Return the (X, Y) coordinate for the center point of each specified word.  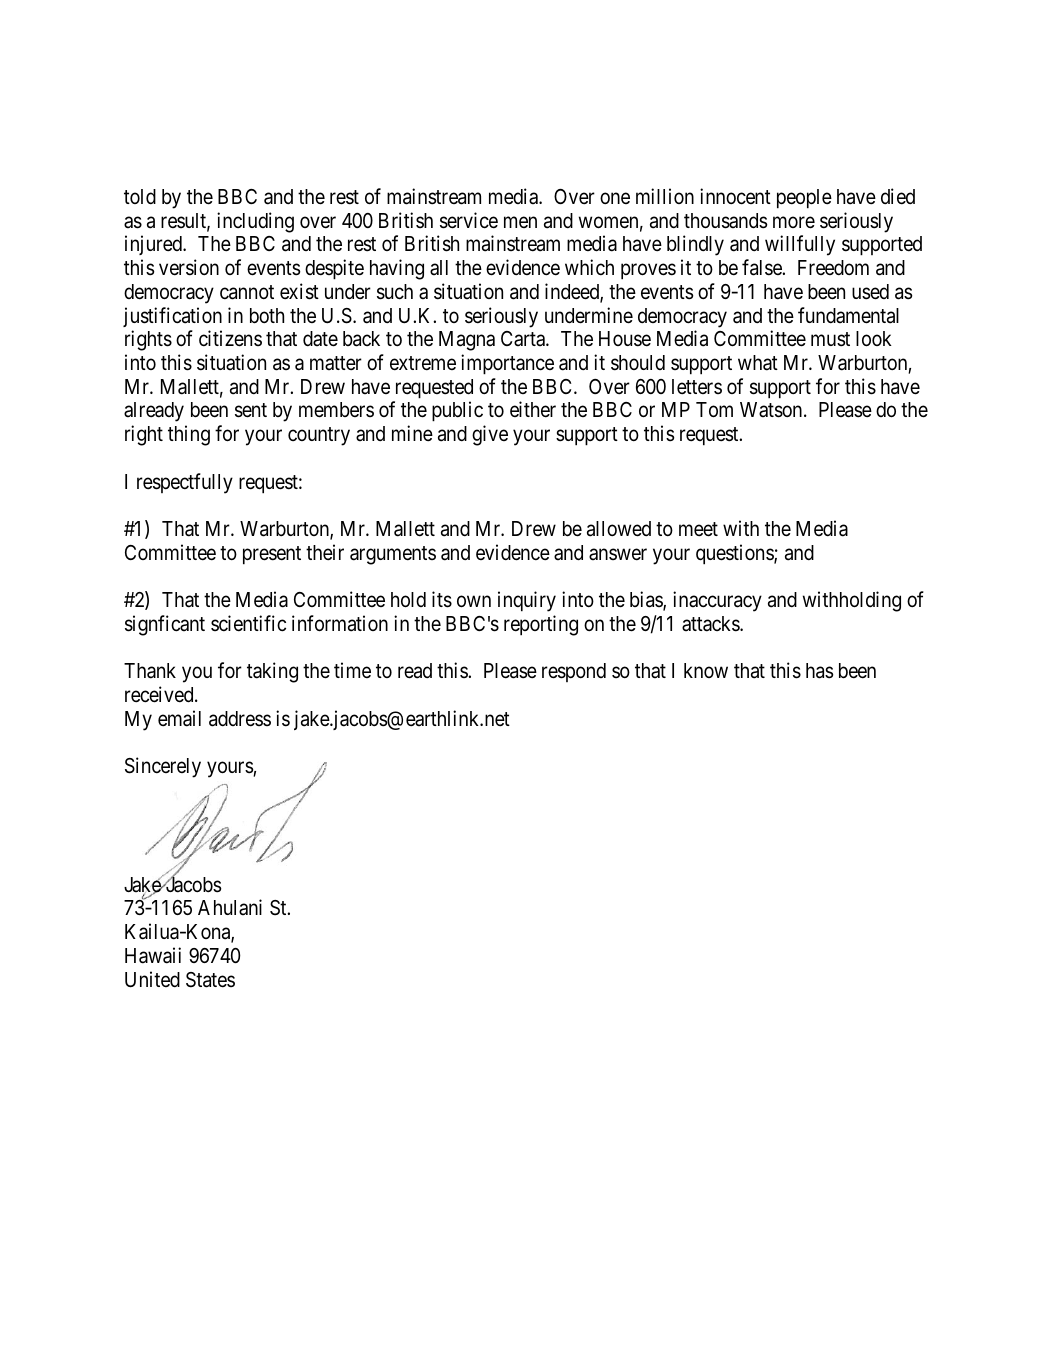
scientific (248, 623)
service (469, 220)
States (210, 980)
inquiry (527, 601)
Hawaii (153, 955)
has (820, 671)
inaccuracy (717, 601)
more (794, 222)
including (255, 222)
